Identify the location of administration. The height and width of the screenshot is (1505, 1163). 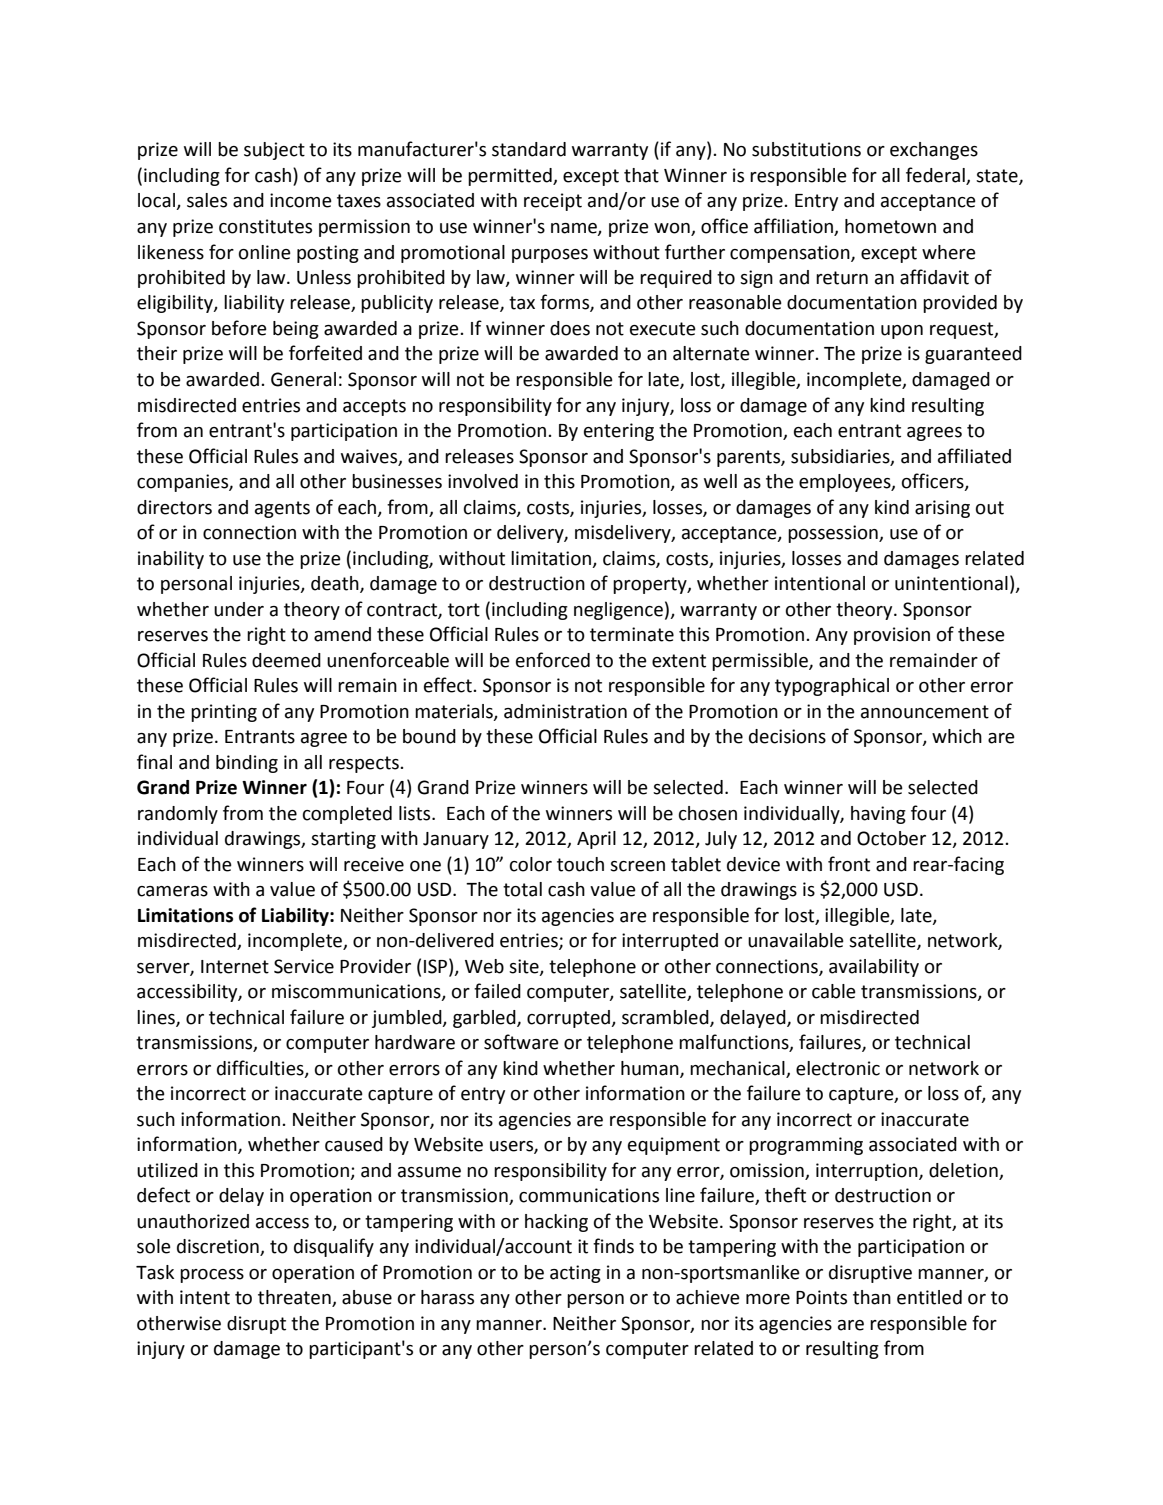
(565, 711).
